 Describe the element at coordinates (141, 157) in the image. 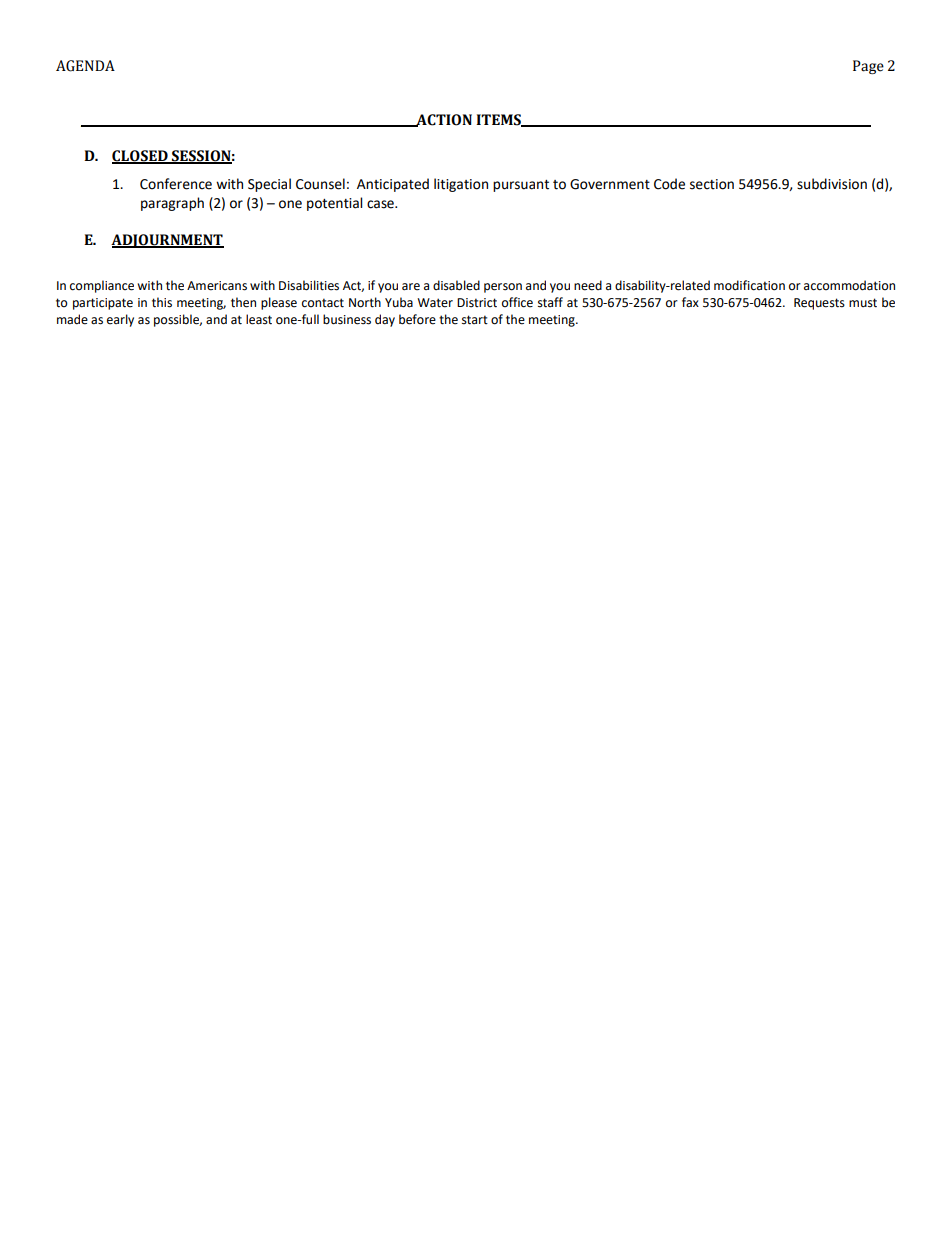

I see `CLOSED` at that location.
